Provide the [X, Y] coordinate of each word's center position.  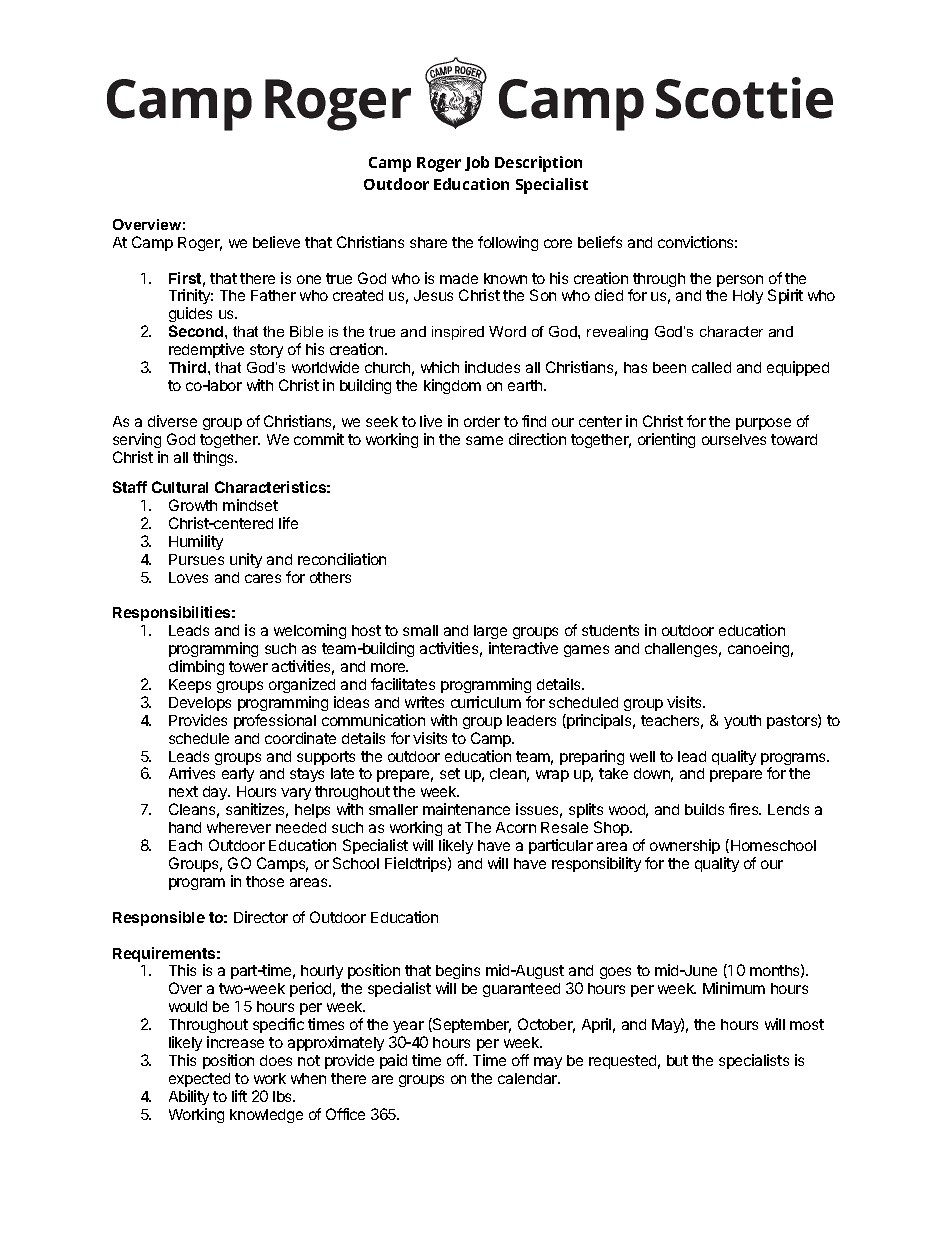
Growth [193, 505]
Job [477, 163]
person [740, 281]
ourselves [734, 439]
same [484, 440]
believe [276, 242]
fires [745, 809]
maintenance [466, 809]
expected [199, 1080]
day [216, 793]
